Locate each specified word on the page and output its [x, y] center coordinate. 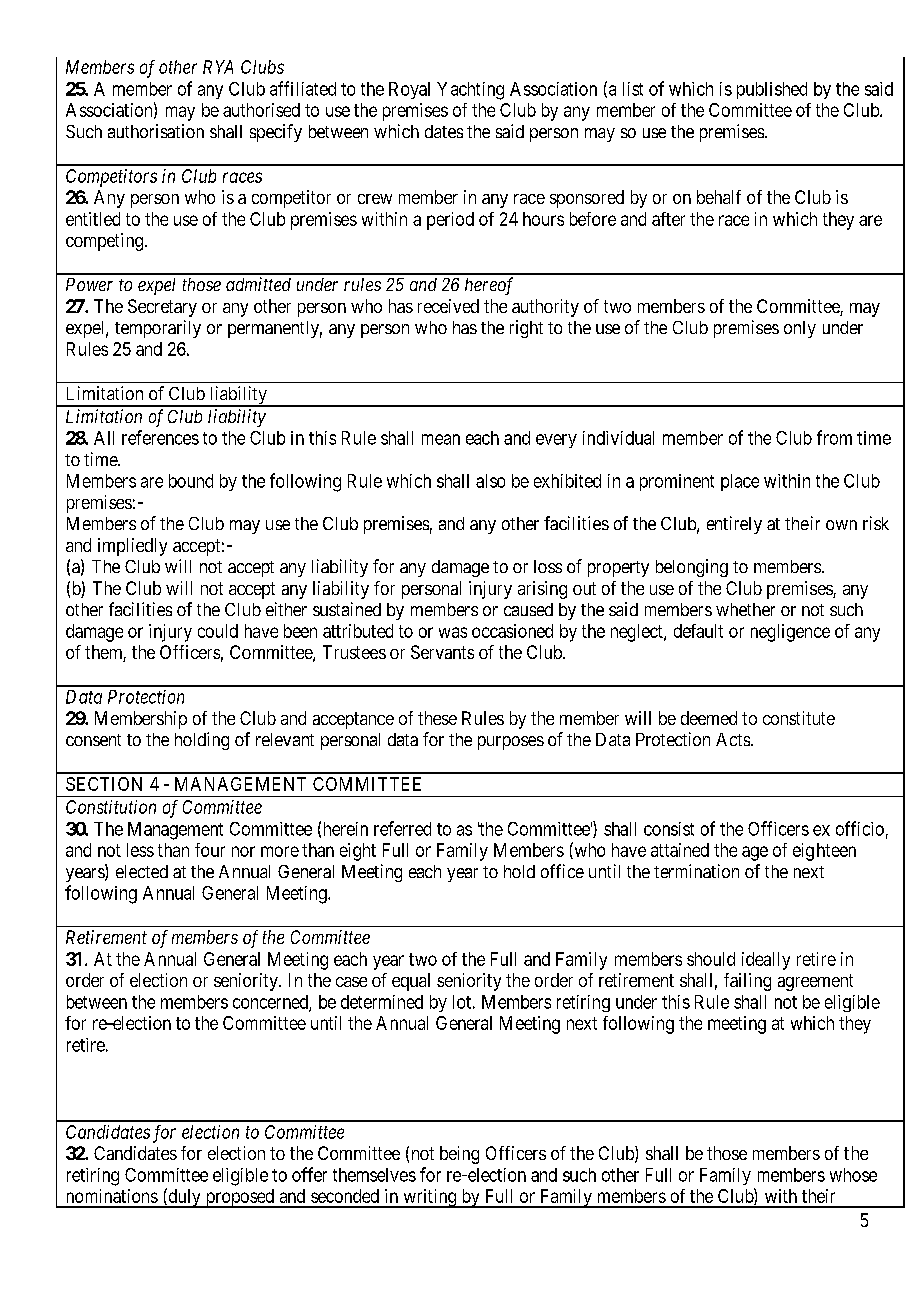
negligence [790, 633]
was [453, 632]
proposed [239, 1198]
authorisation [156, 131]
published [772, 90]
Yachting [470, 91]
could [218, 631]
